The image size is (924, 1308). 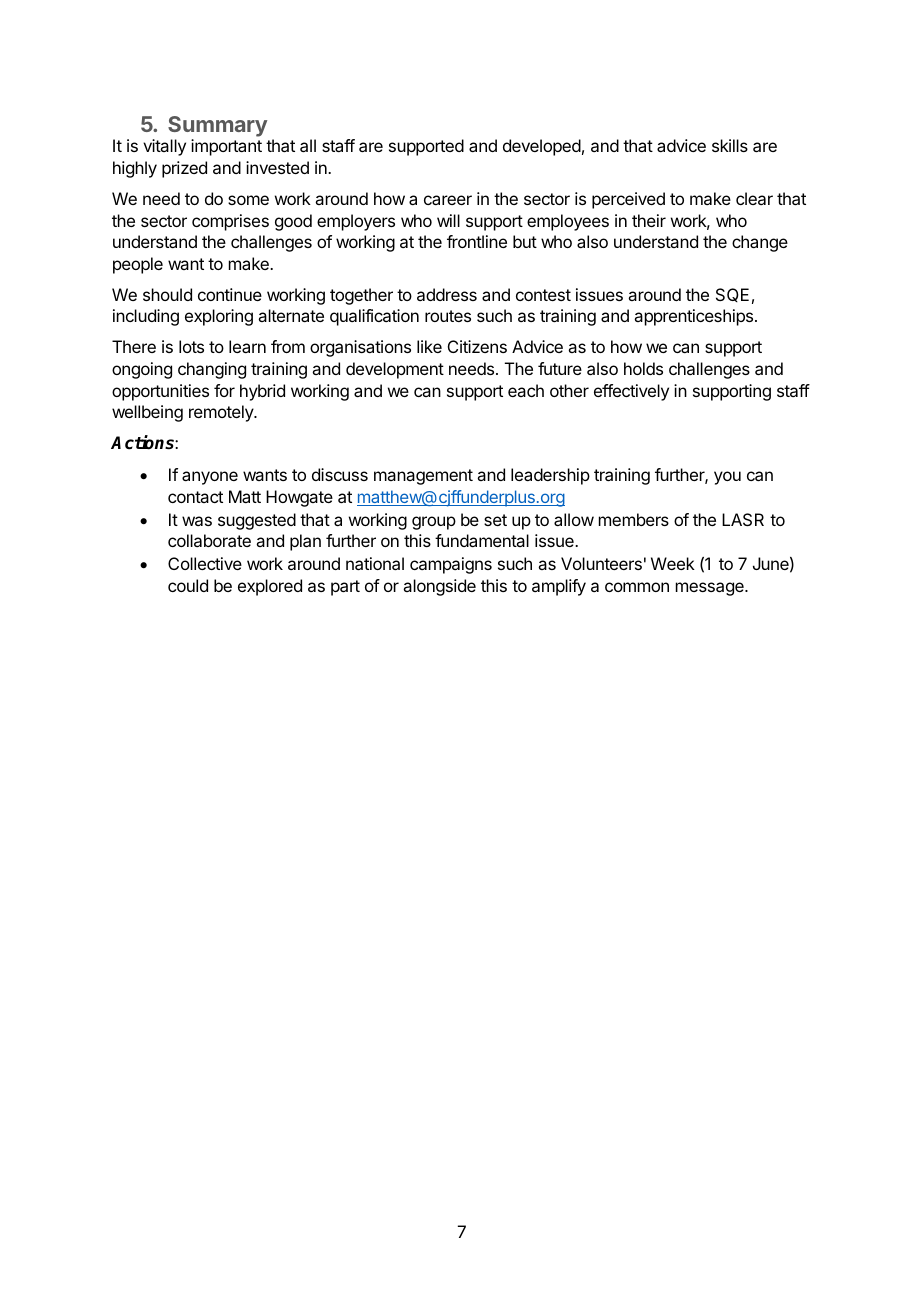 I want to click on frontline, so click(x=477, y=241).
